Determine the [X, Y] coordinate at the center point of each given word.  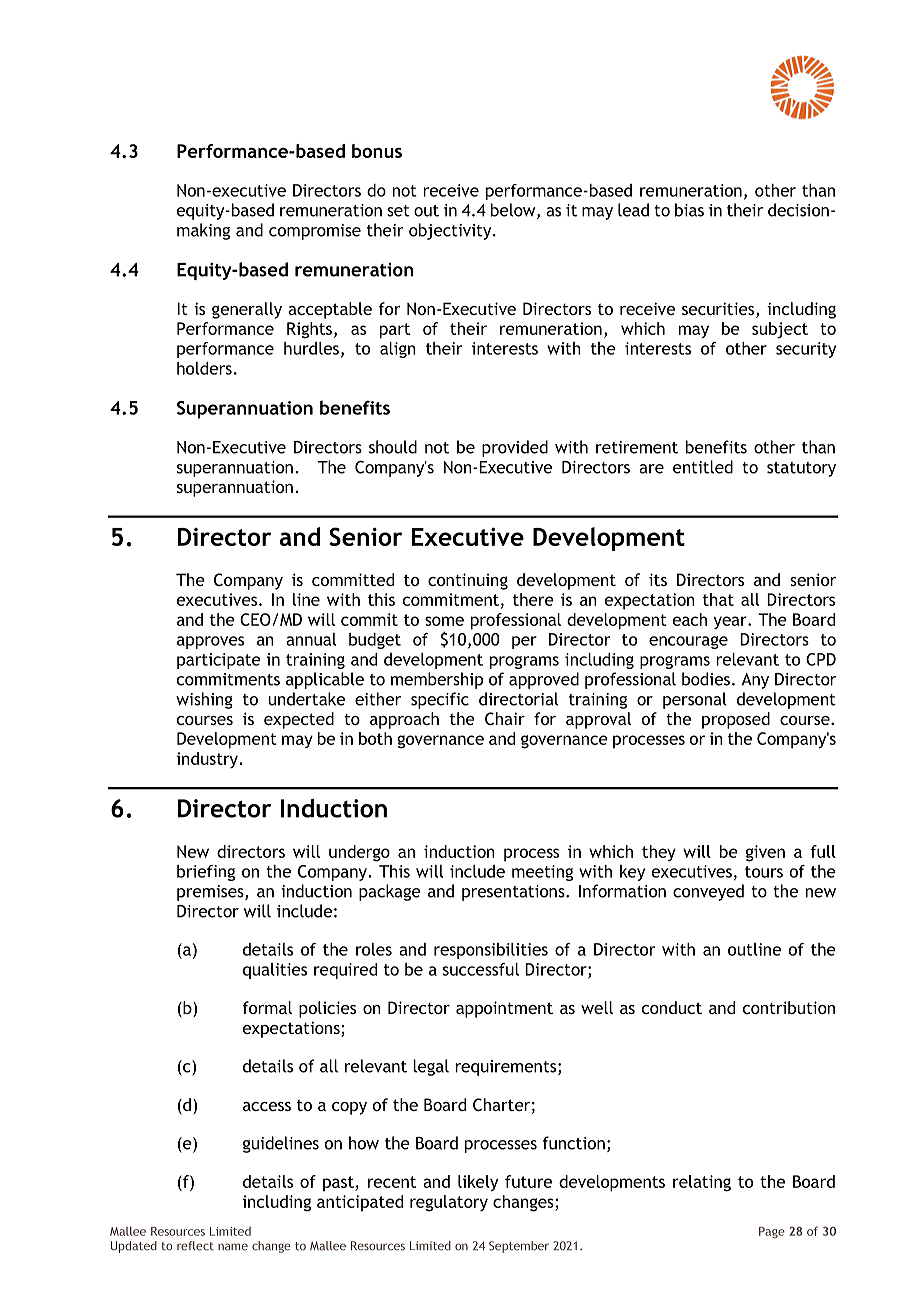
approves [210, 642]
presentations [514, 893]
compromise [315, 232]
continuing [468, 581]
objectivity [451, 231]
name [233, 1247]
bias [689, 210]
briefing [206, 873]
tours [764, 872]
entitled [703, 467]
